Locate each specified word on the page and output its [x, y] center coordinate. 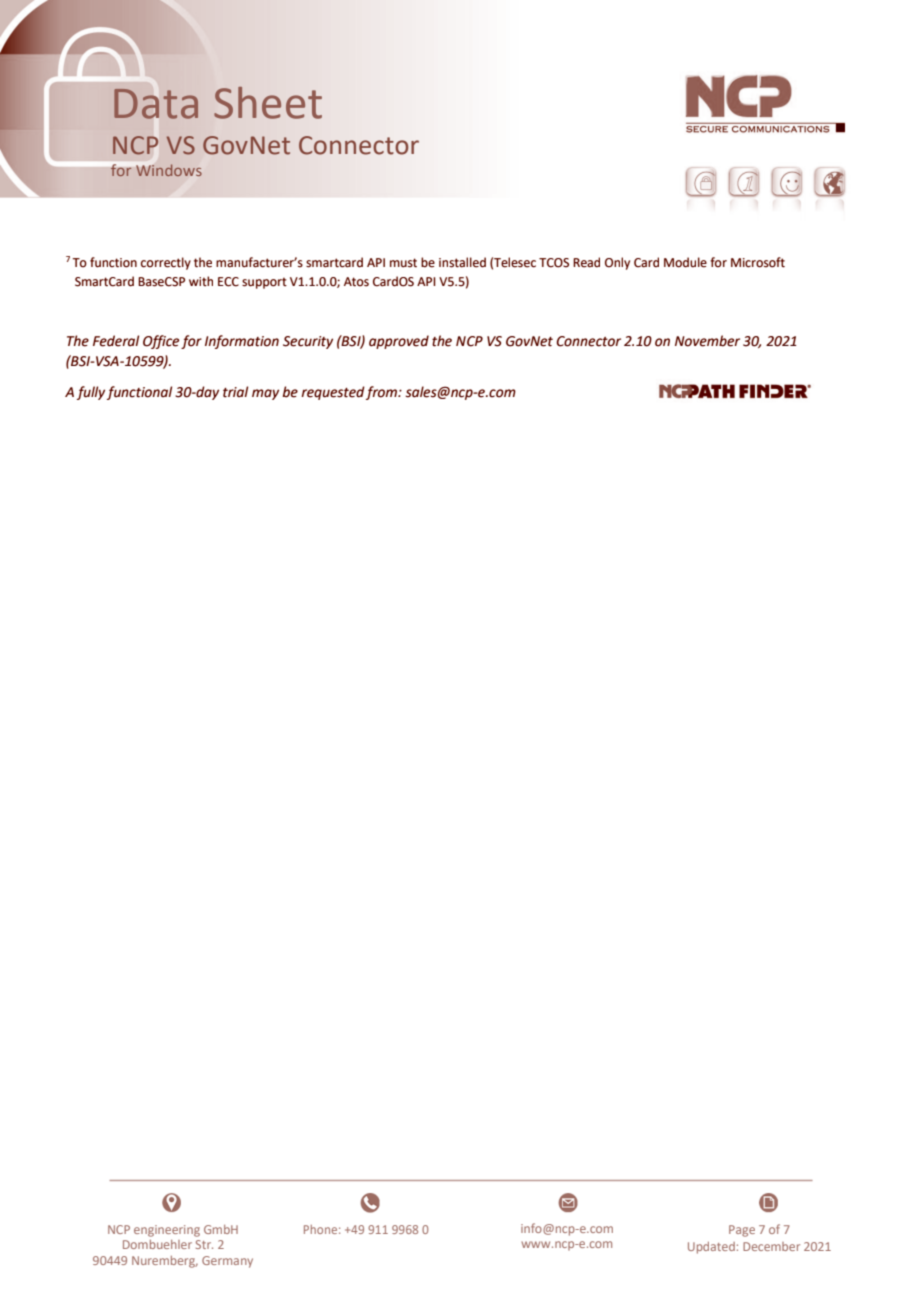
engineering [167, 1231]
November [707, 341]
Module [685, 262]
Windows [169, 170]
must [403, 263]
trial [235, 392]
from [382, 393]
